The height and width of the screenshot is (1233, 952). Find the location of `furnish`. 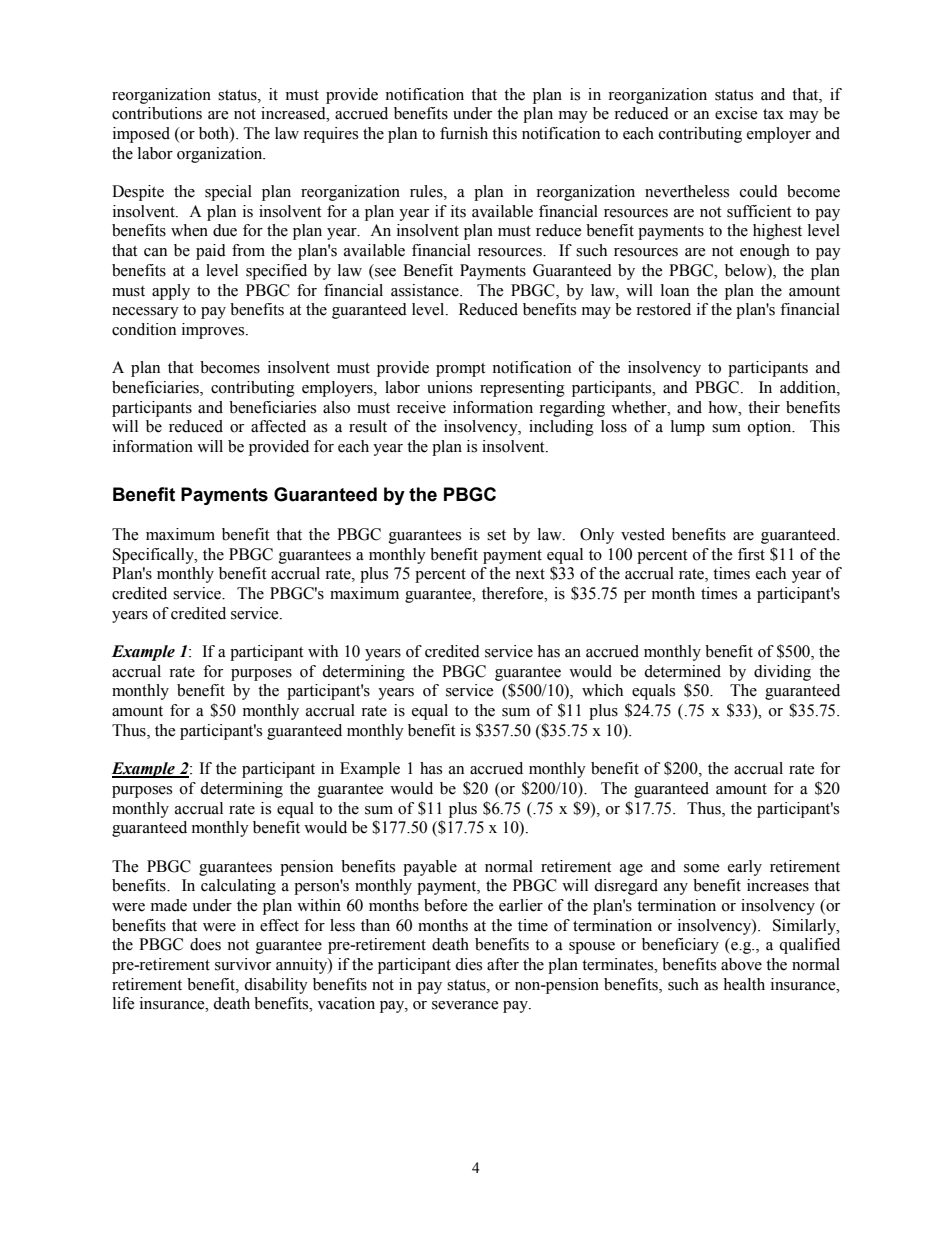

furnish is located at coordinates (464, 133).
